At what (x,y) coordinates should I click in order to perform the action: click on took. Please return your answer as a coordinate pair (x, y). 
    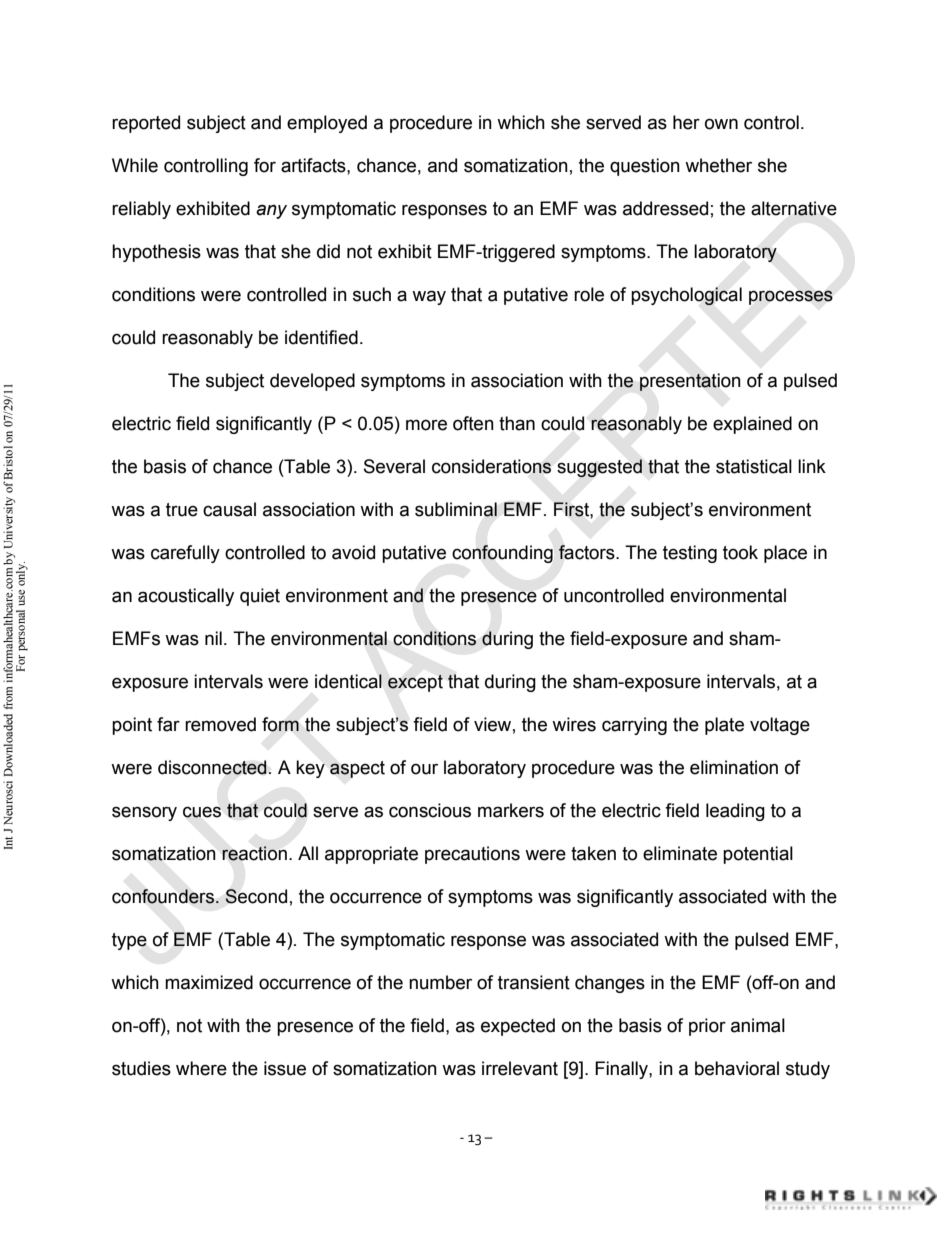
    Looking at the image, I should click on (740, 552).
